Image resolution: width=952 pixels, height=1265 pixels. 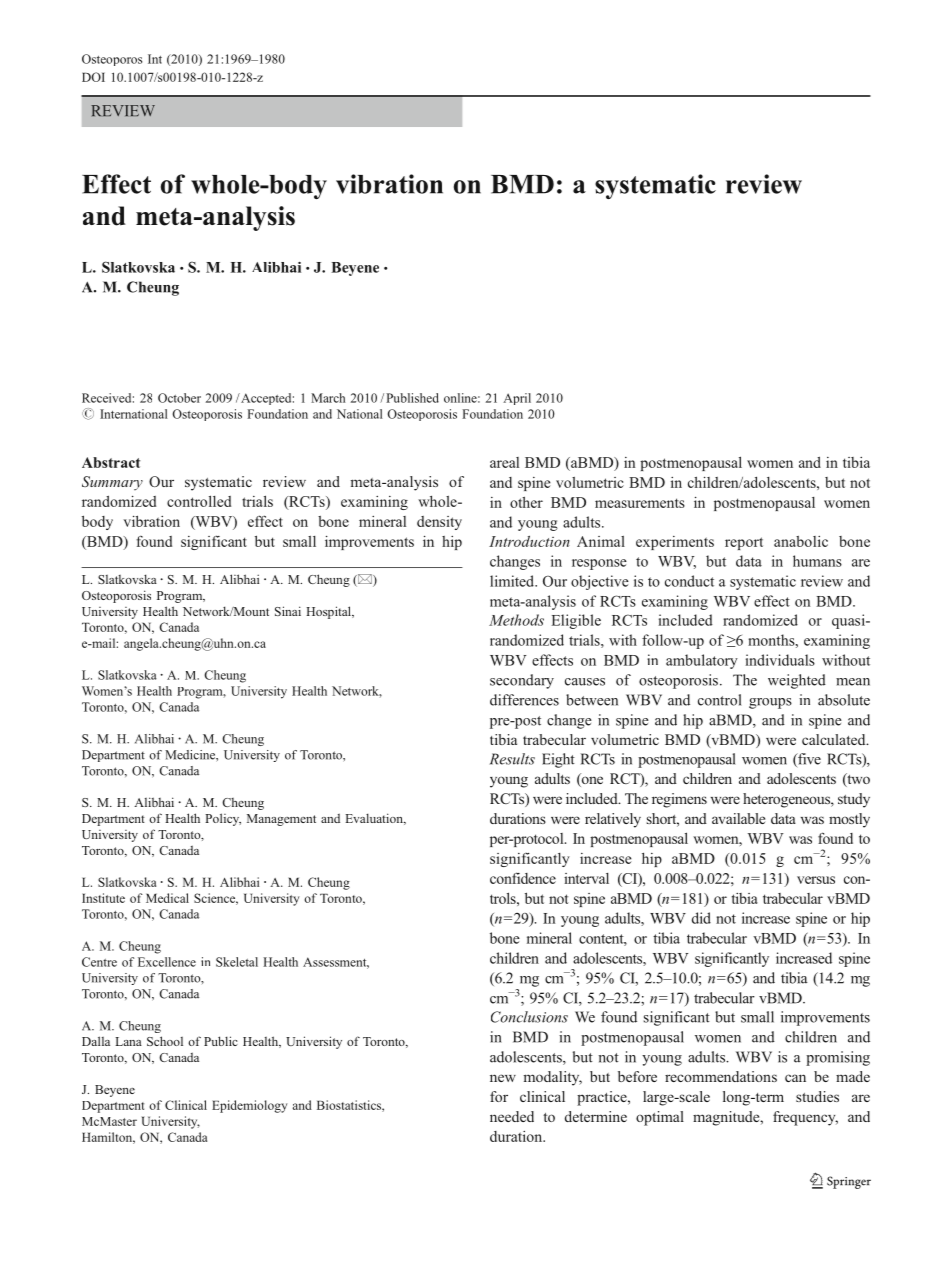 I want to click on DOI, so click(x=93, y=77).
